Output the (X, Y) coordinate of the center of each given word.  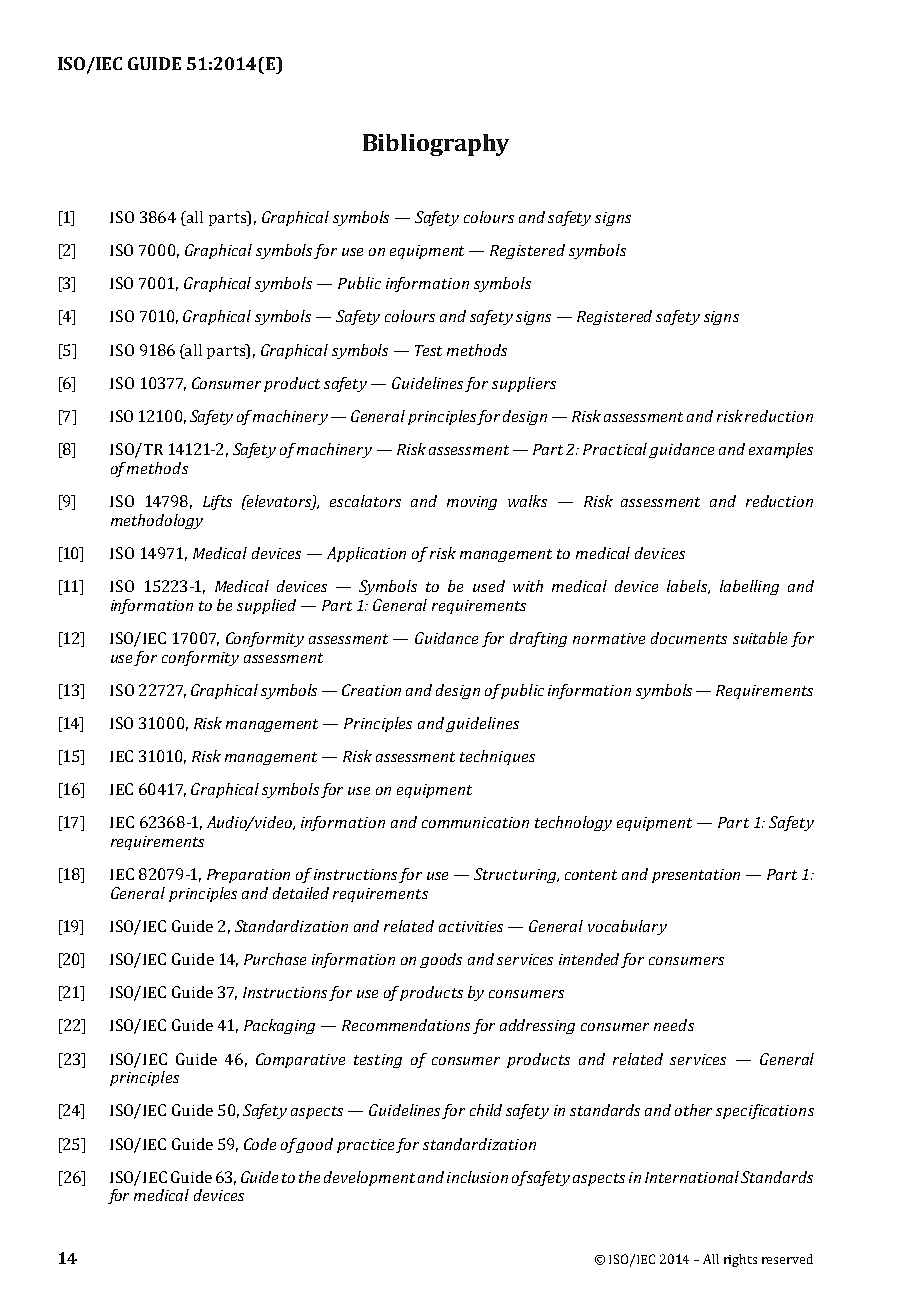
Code (260, 1144)
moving (472, 503)
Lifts (217, 502)
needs (674, 1025)
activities (471, 926)
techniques (497, 757)
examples (781, 450)
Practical (616, 450)
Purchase (275, 959)
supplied (266, 606)
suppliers (524, 384)
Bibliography (436, 145)
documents (689, 638)
